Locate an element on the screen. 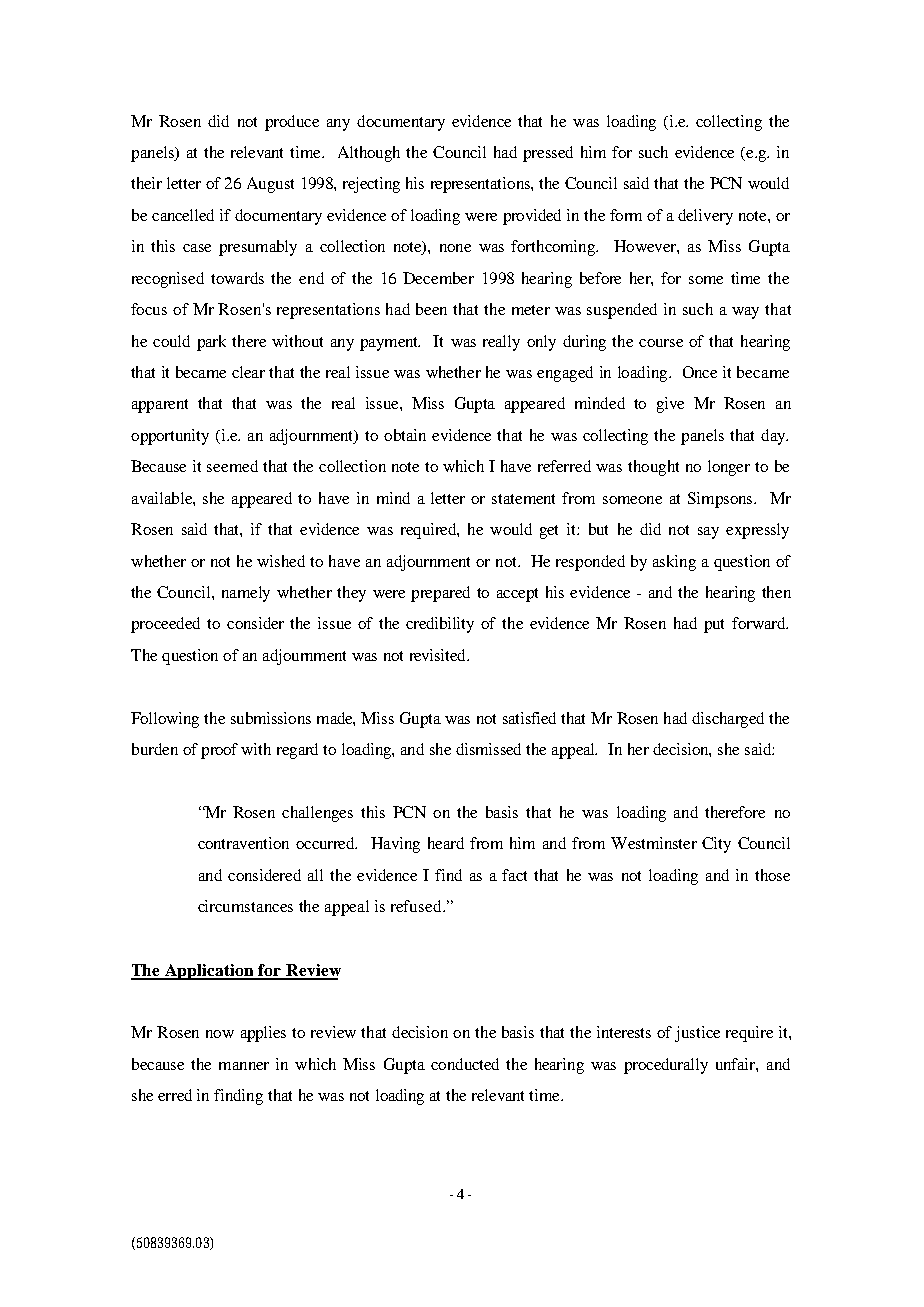 This screenshot has width=924, height=1307. longer is located at coordinates (729, 468).
